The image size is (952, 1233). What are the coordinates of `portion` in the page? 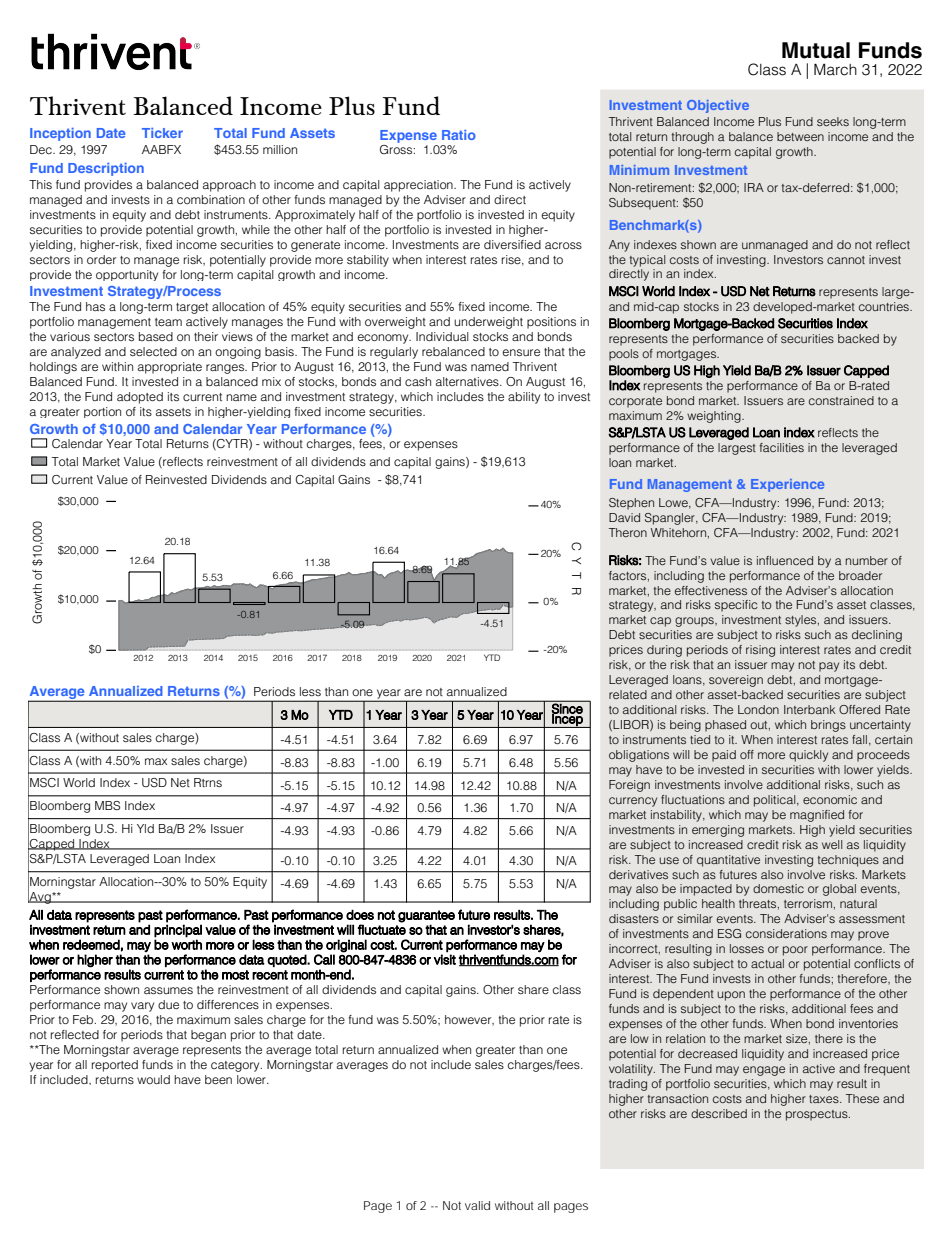 It's located at (102, 412).
